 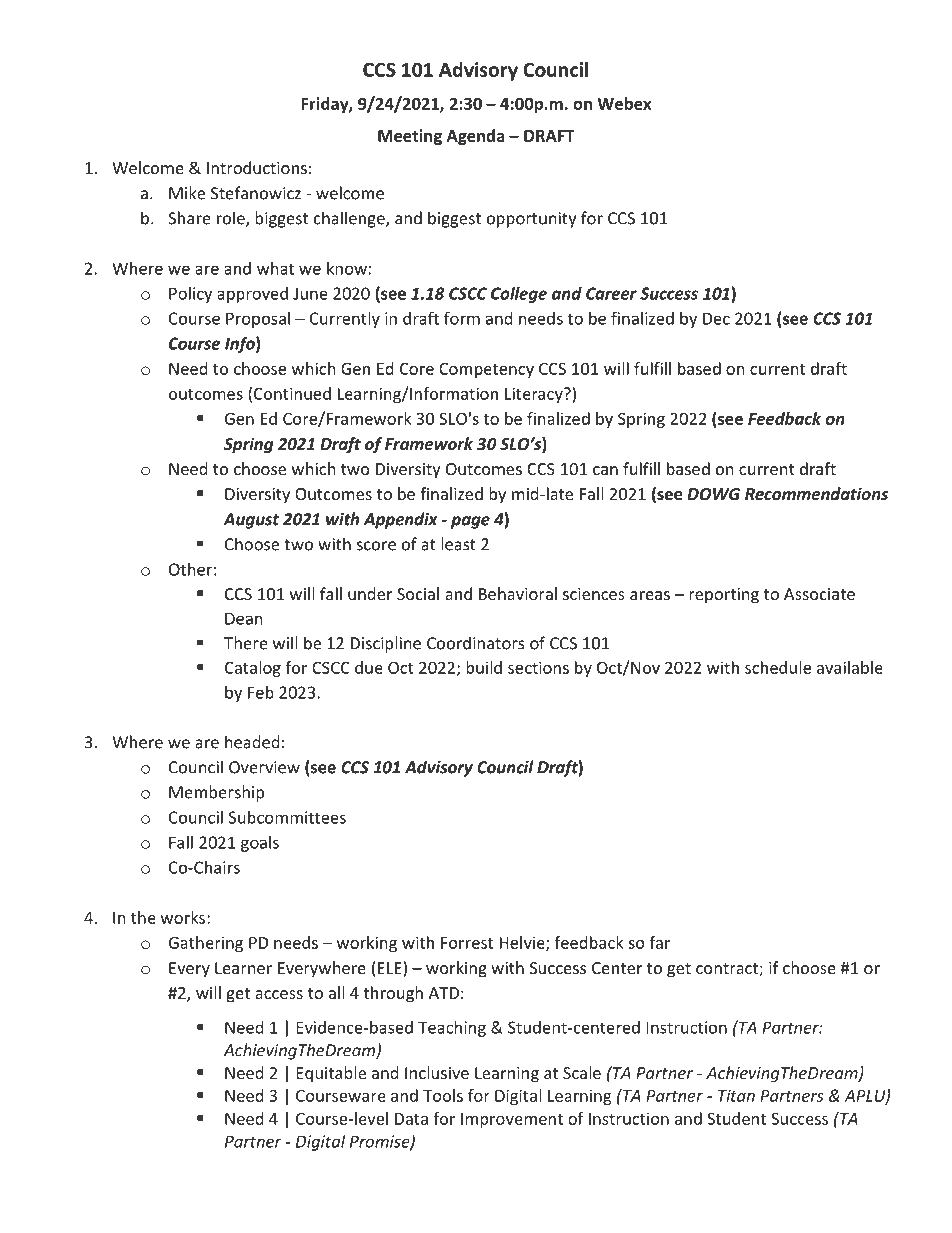 What do you see at coordinates (476, 137) in the screenshot?
I see `Agenda` at bounding box center [476, 137].
